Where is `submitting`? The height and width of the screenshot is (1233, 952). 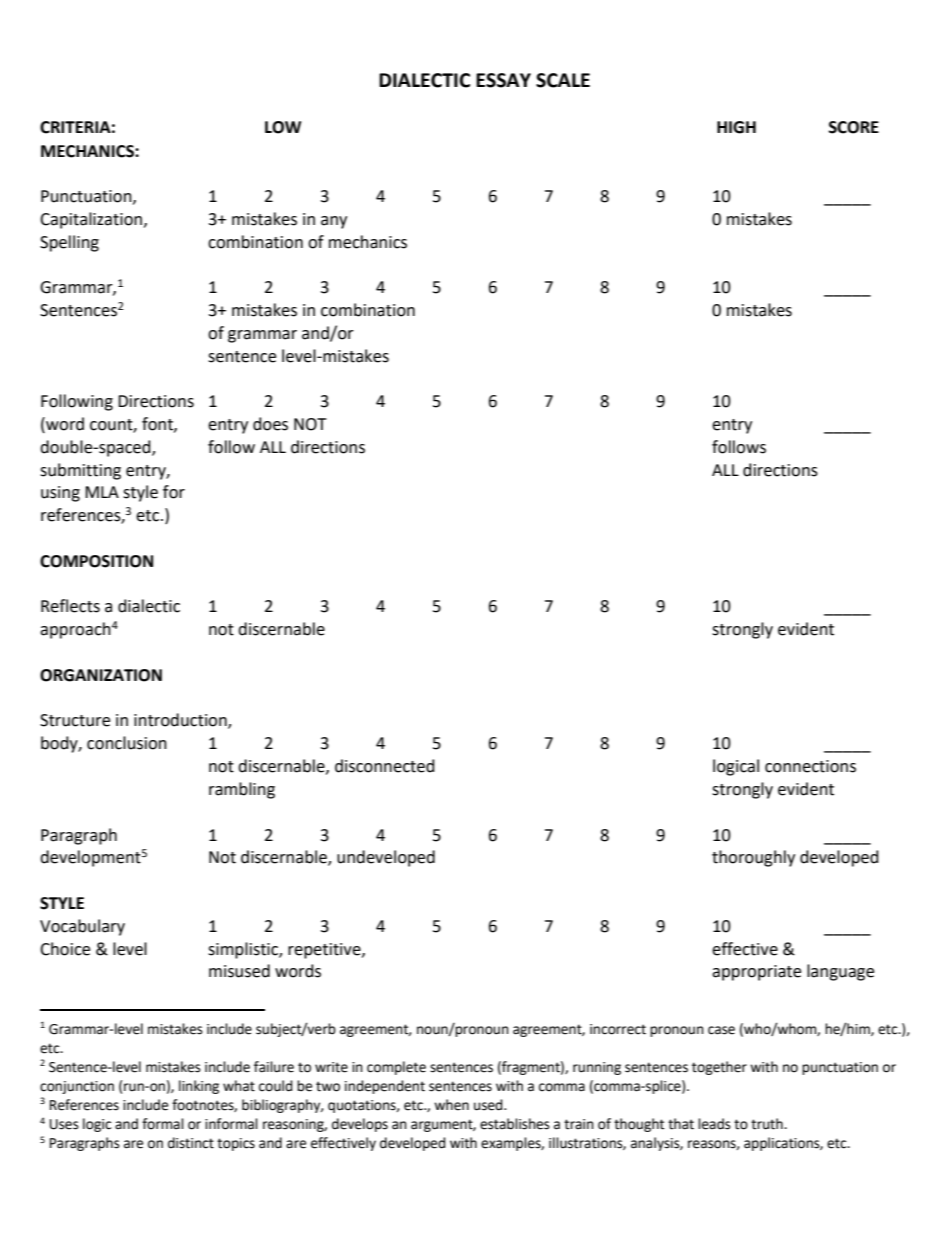 submitting is located at coordinates (80, 471).
